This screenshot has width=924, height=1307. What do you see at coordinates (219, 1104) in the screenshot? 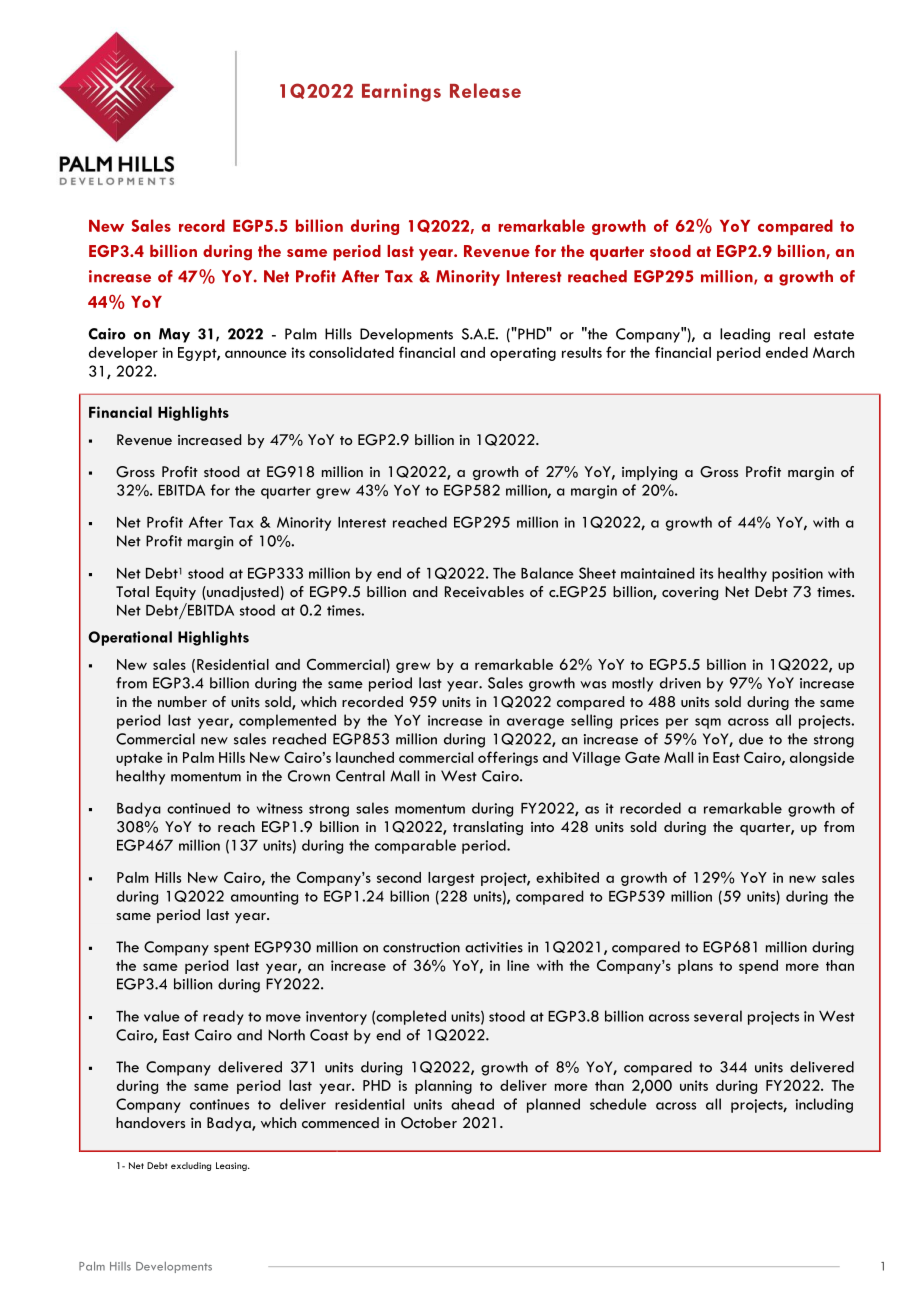
I see `continues` at bounding box center [219, 1104].
